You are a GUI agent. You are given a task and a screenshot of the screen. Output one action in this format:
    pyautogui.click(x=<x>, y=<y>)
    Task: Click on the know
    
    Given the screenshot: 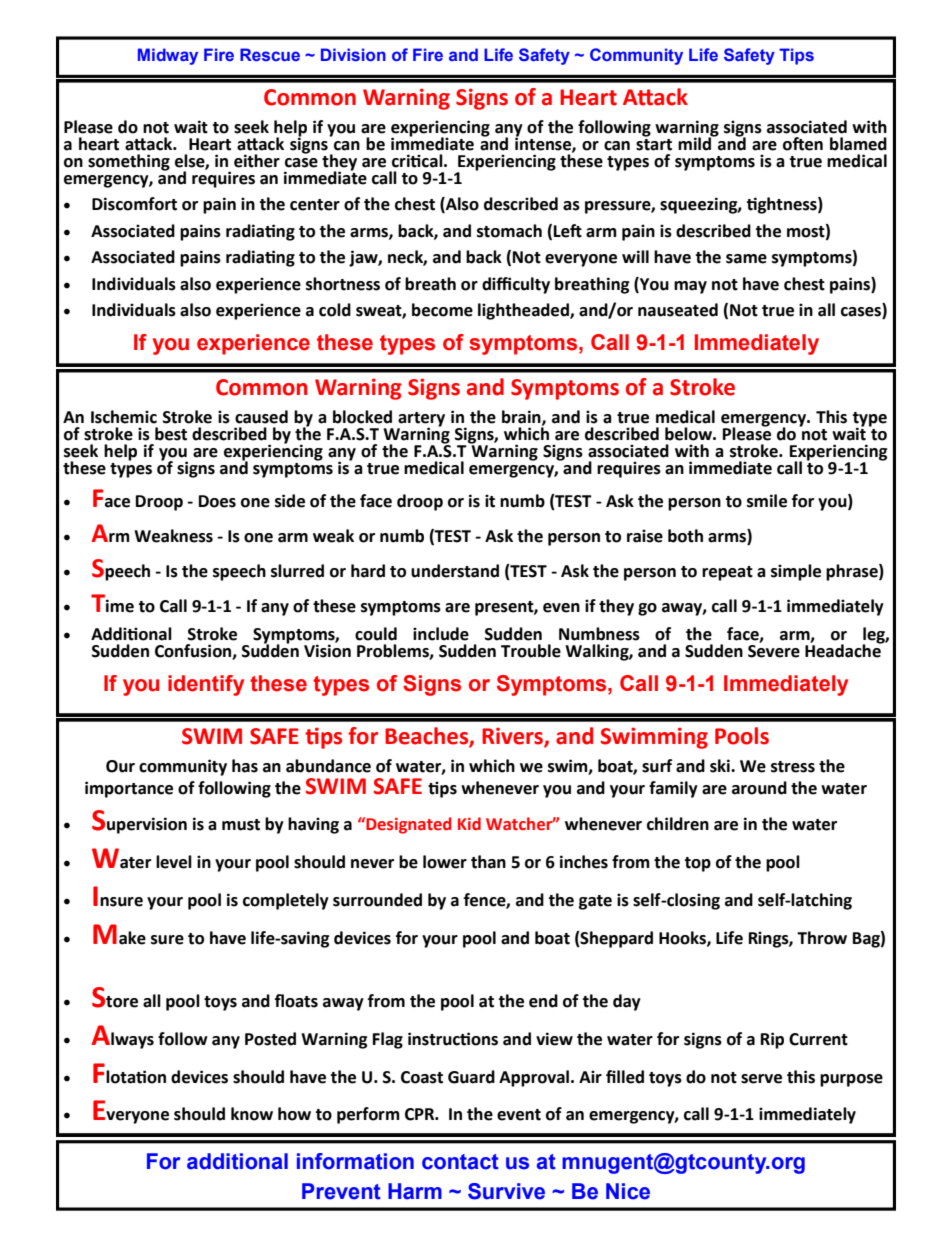 What is the action you would take?
    pyautogui.click(x=252, y=1114)
